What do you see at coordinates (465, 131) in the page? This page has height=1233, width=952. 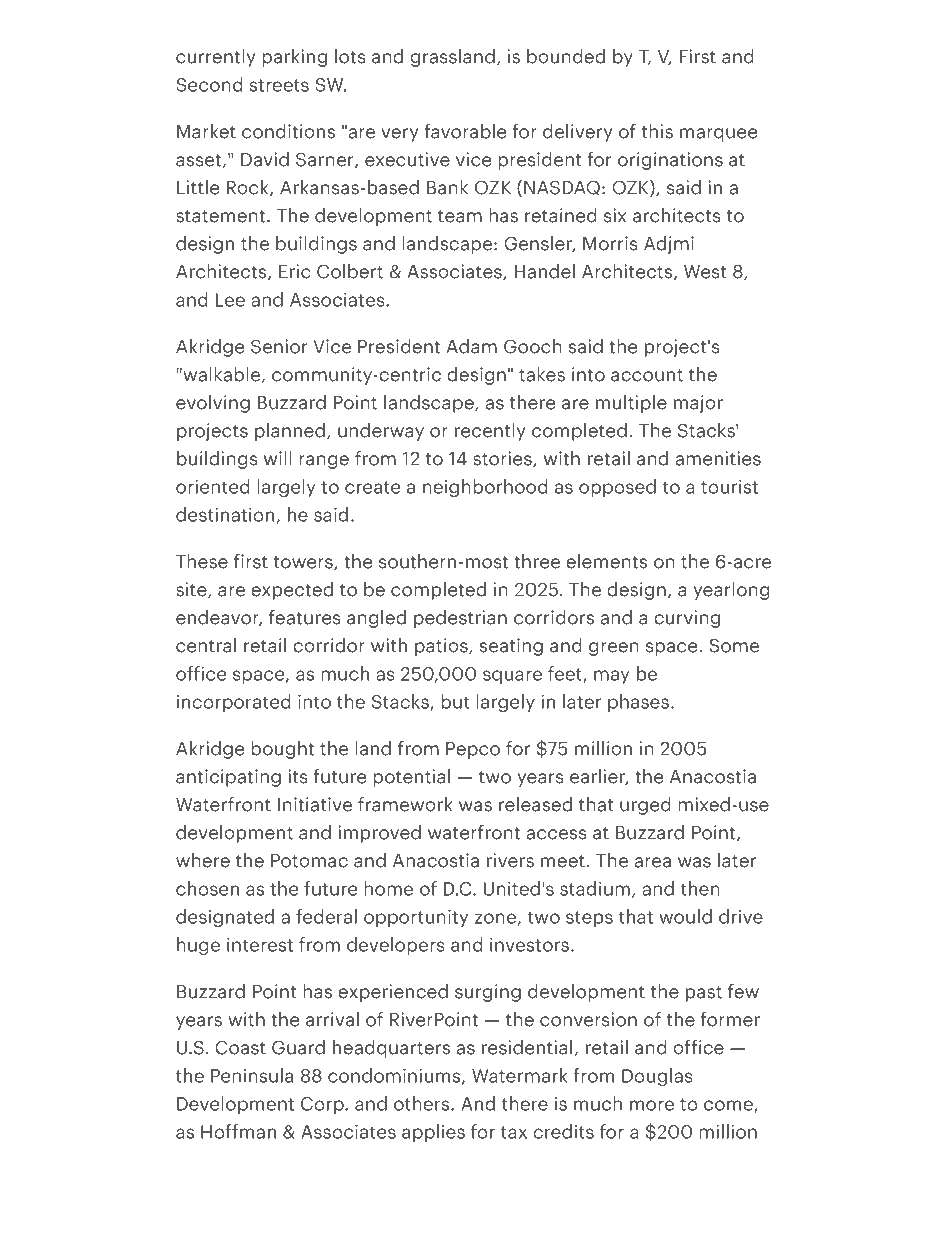 I see `favorable` at bounding box center [465, 131].
